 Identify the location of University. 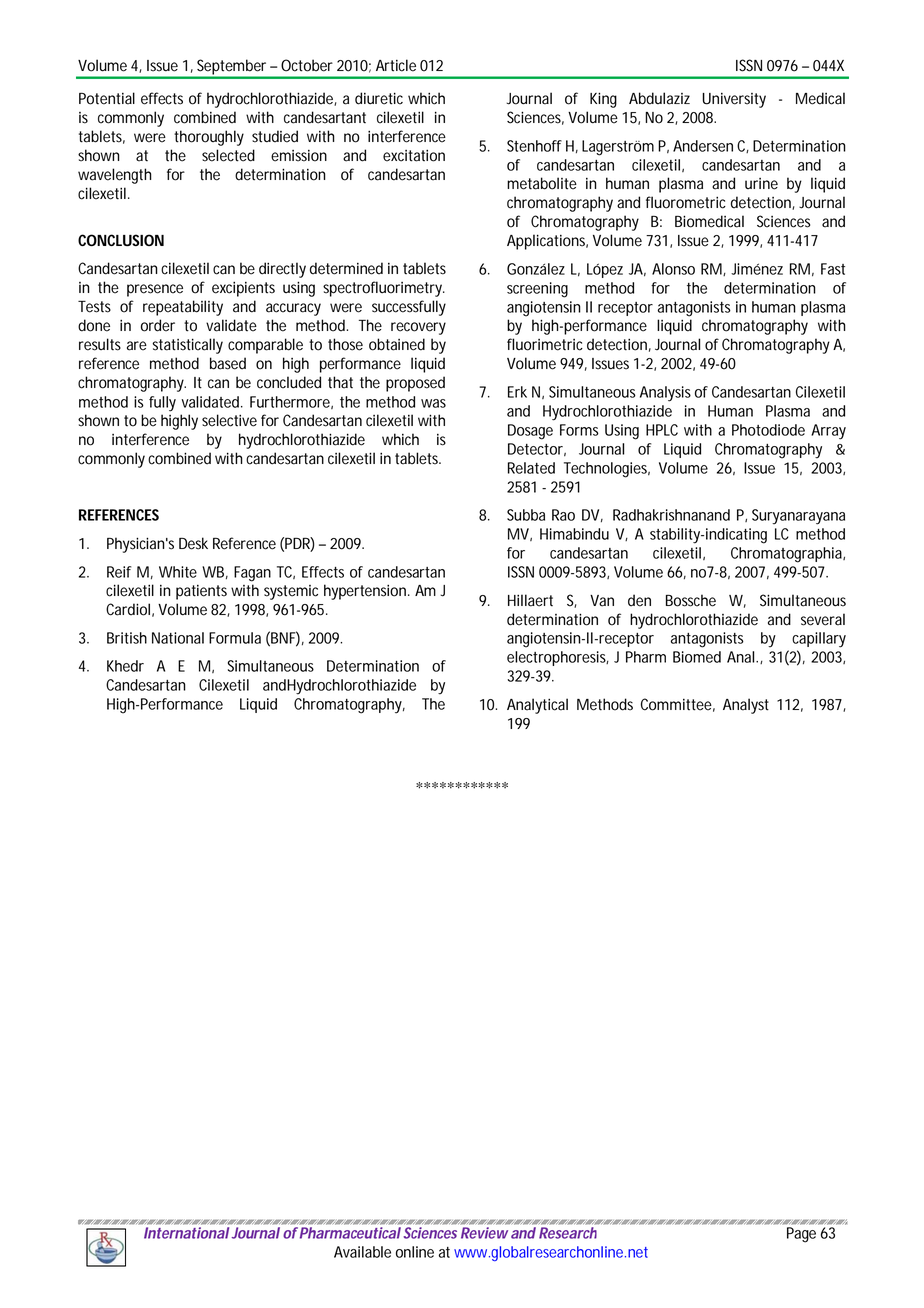
(734, 100).
